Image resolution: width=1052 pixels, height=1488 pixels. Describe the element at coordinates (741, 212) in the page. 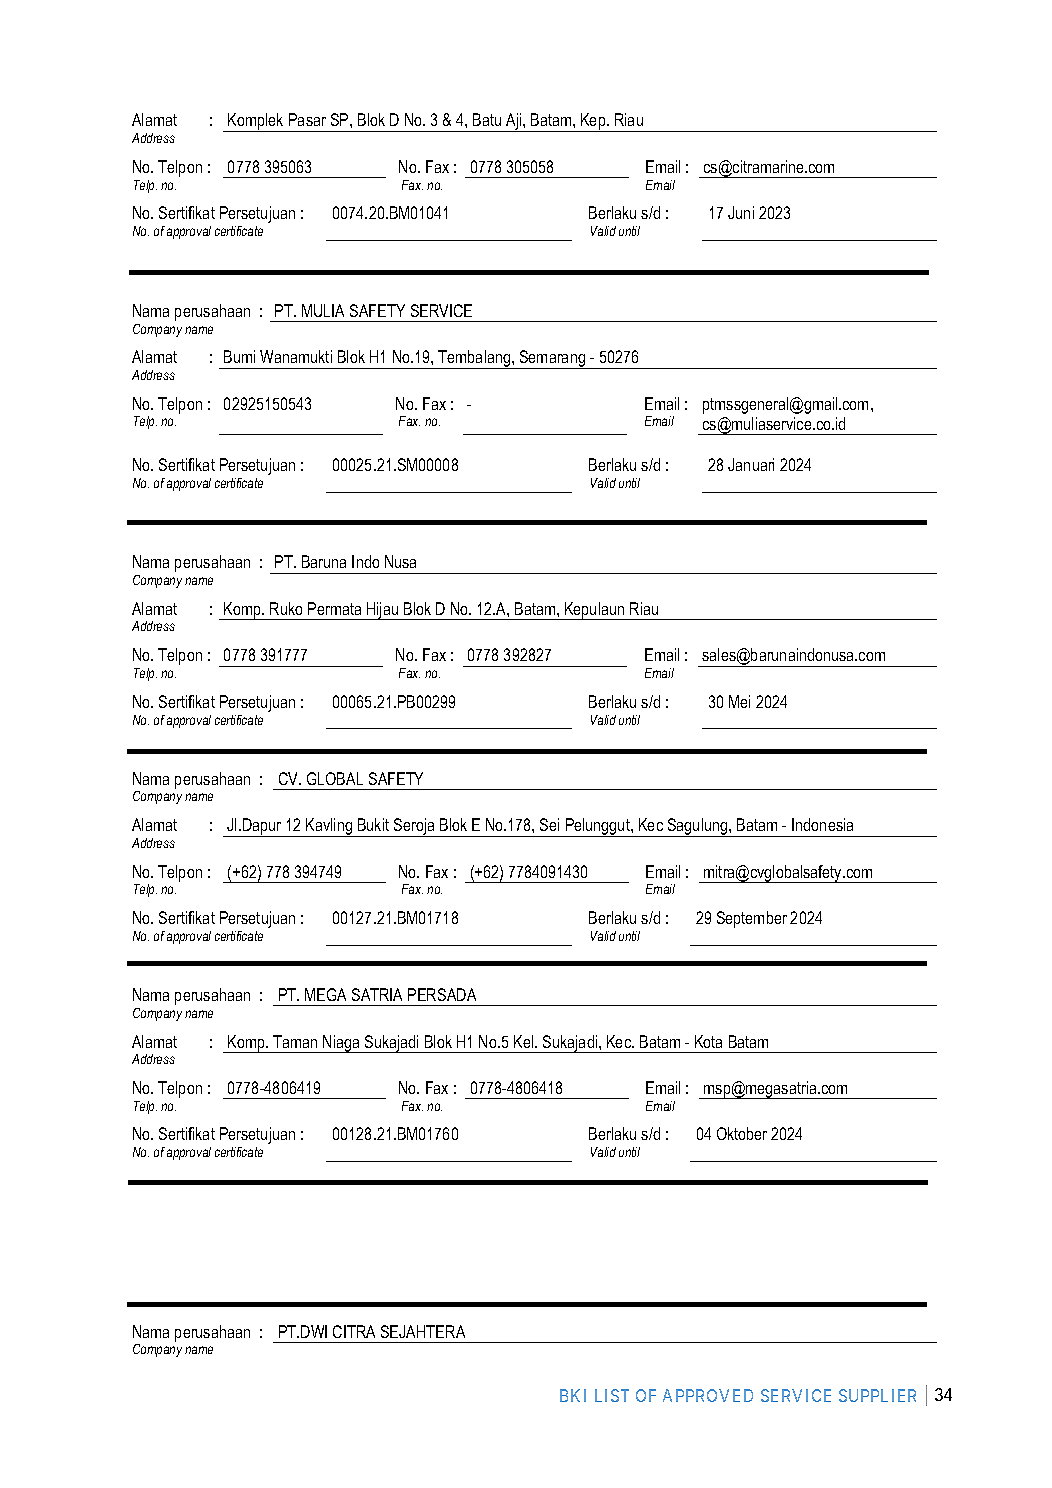

I see `Juni` at that location.
